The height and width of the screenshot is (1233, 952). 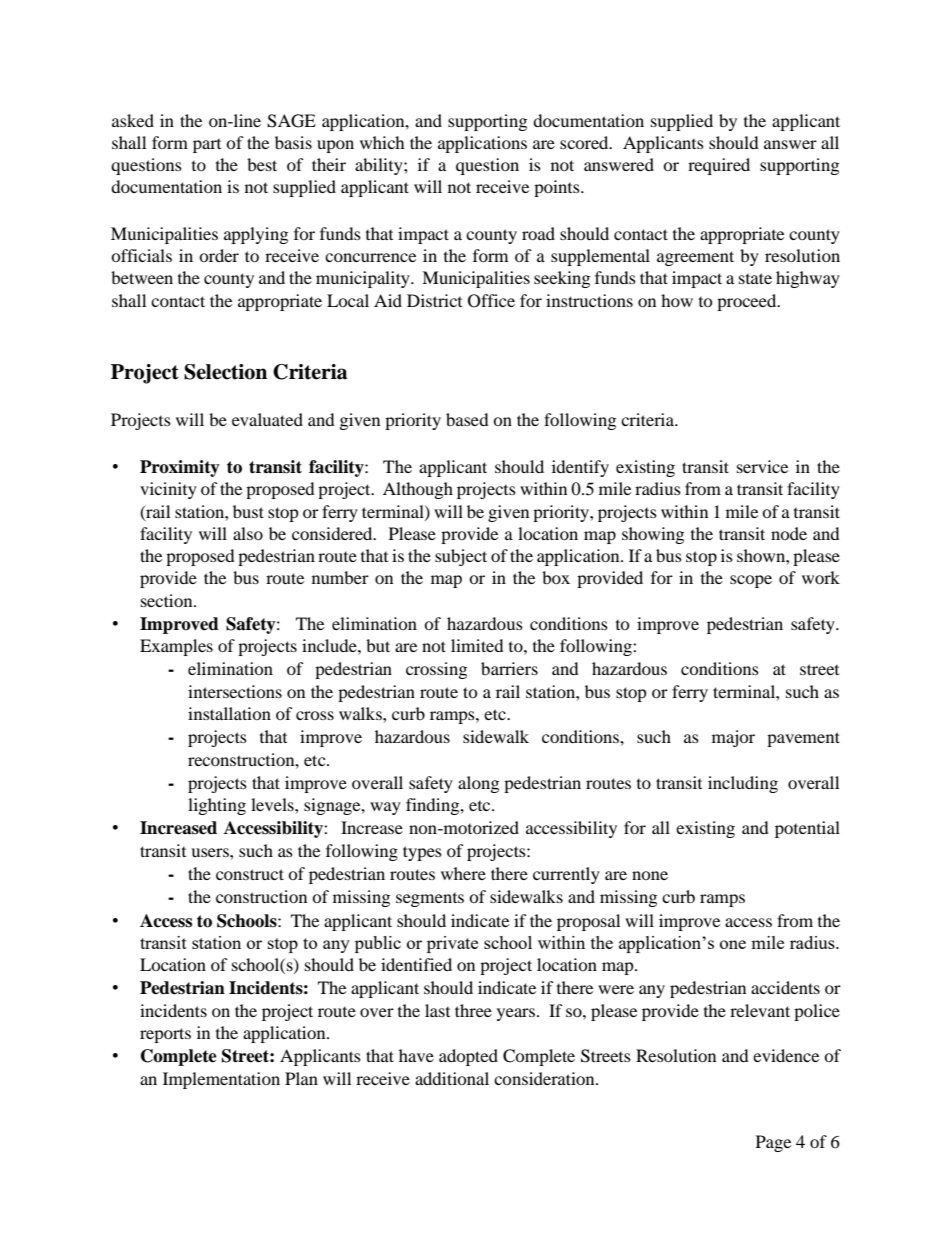 What do you see at coordinates (418, 490) in the screenshot?
I see `Although` at bounding box center [418, 490].
